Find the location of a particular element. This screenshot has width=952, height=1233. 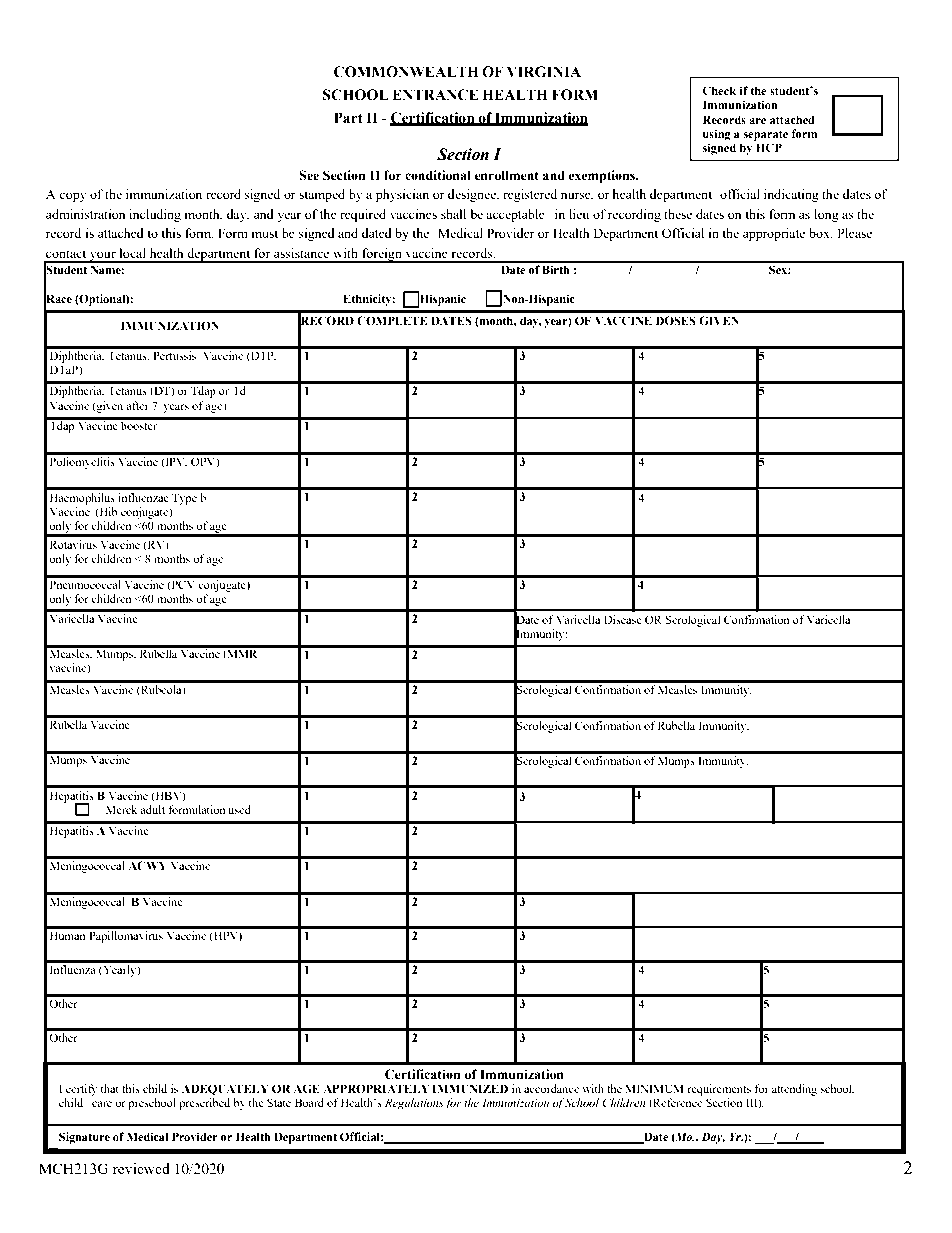

including is located at coordinates (155, 215).
